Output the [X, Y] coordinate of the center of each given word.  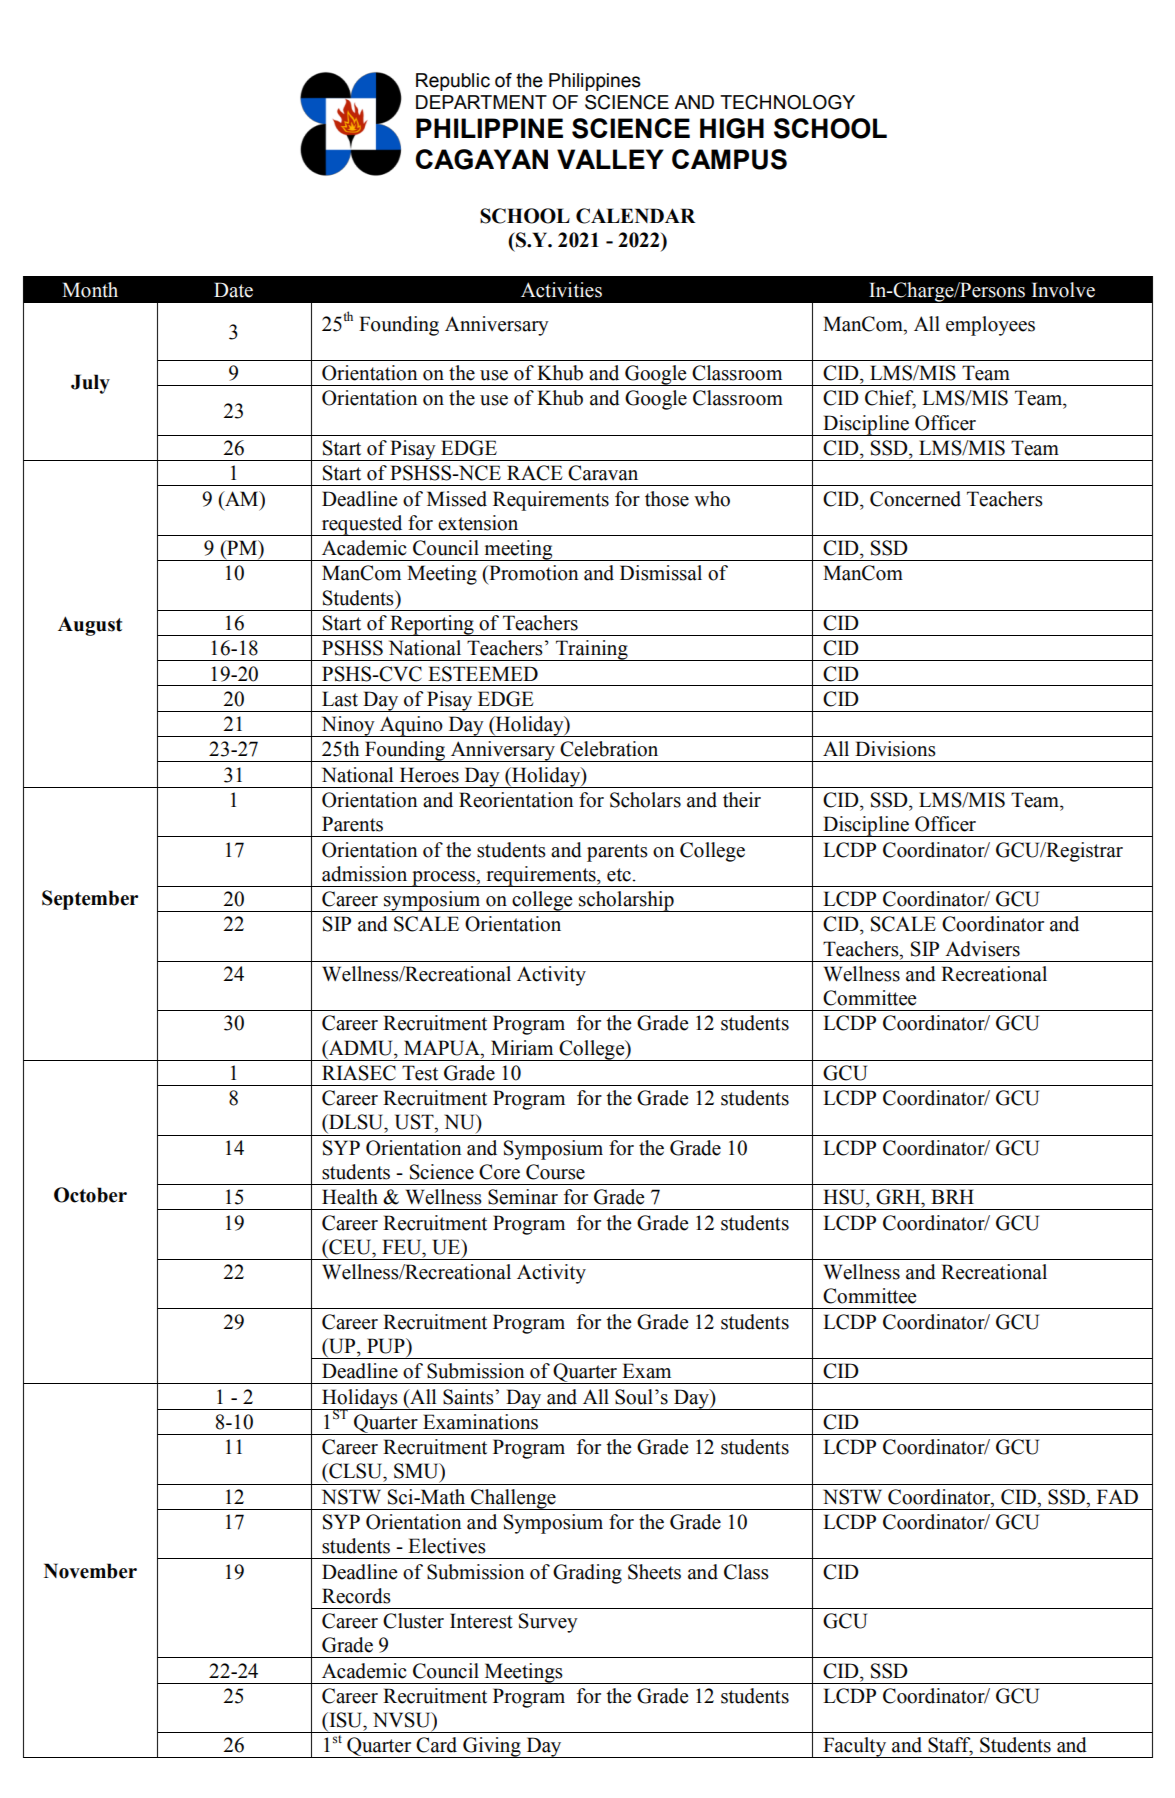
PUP [387, 1346]
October [90, 1195]
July [90, 384]
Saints [469, 1397]
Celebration [609, 749]
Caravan [603, 473]
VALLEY [610, 159]
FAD [1117, 1496]
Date [233, 290]
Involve [1063, 290]
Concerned [915, 499]
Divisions [895, 749]
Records [356, 1596]
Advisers [982, 949]
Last [340, 699]
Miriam [522, 1048]
